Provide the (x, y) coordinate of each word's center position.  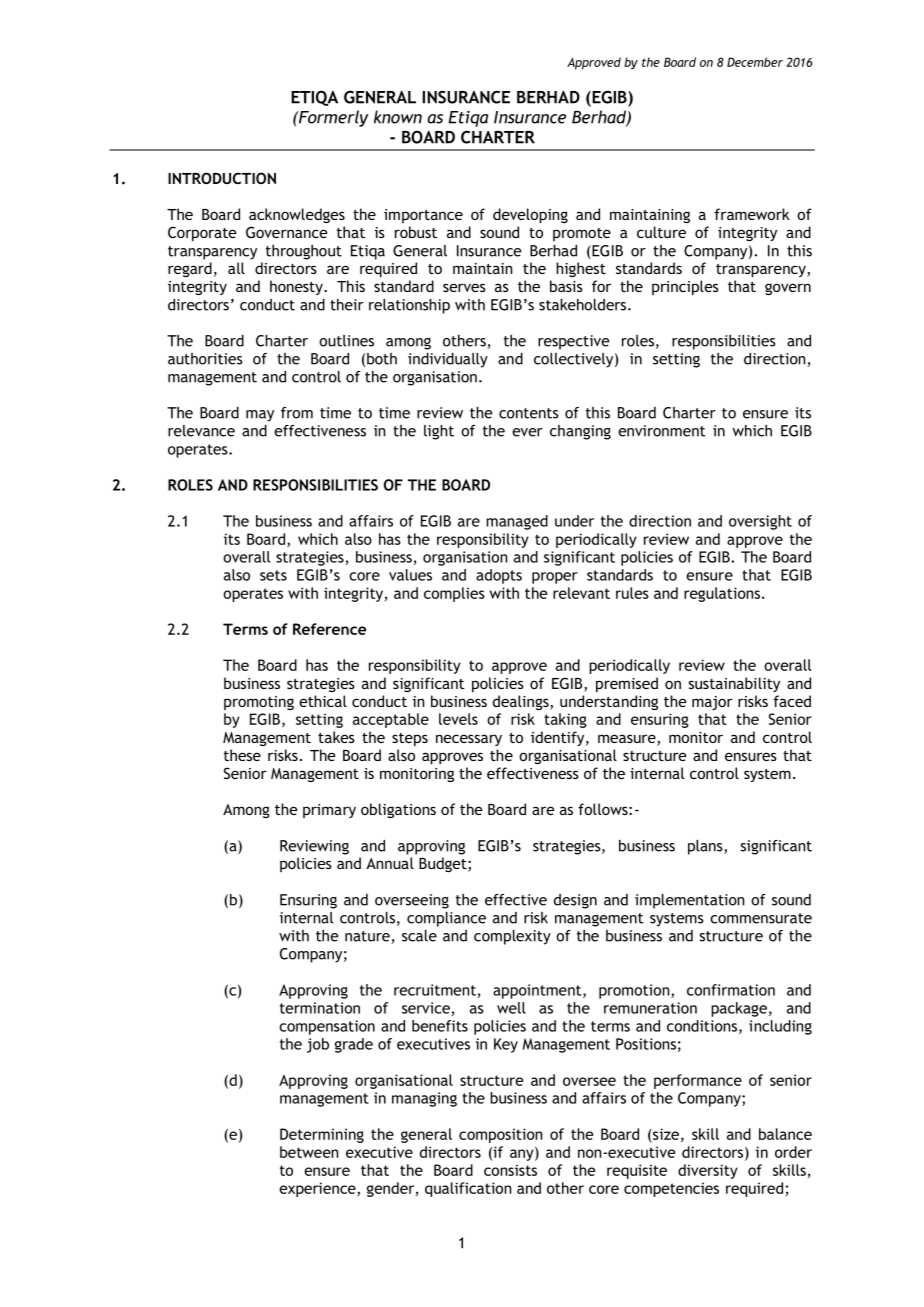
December (755, 62)
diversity (708, 1171)
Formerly (332, 118)
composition (500, 1135)
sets (273, 575)
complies (454, 594)
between (309, 1152)
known (398, 117)
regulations (722, 594)
